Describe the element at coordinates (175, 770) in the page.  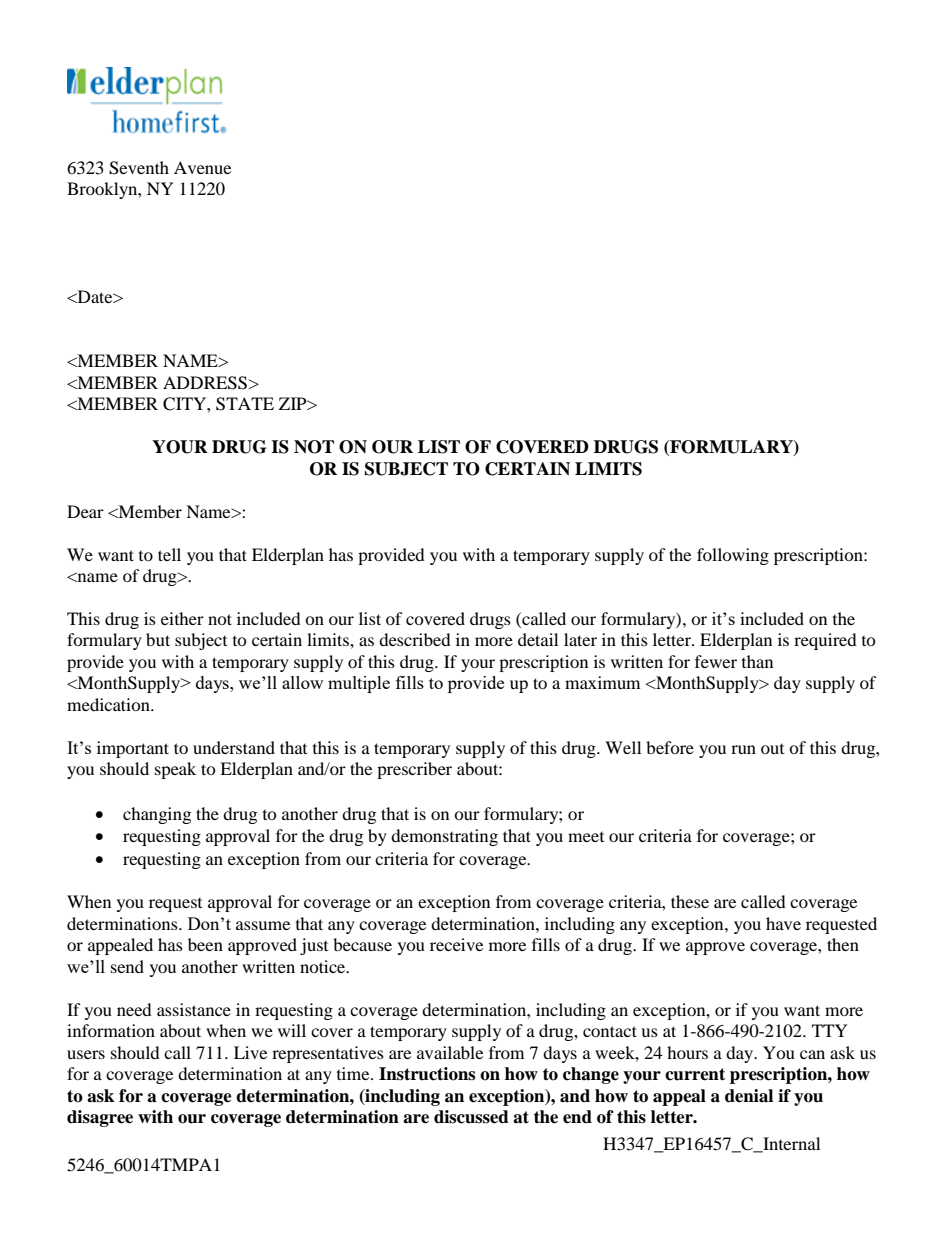
I see `speak` at that location.
